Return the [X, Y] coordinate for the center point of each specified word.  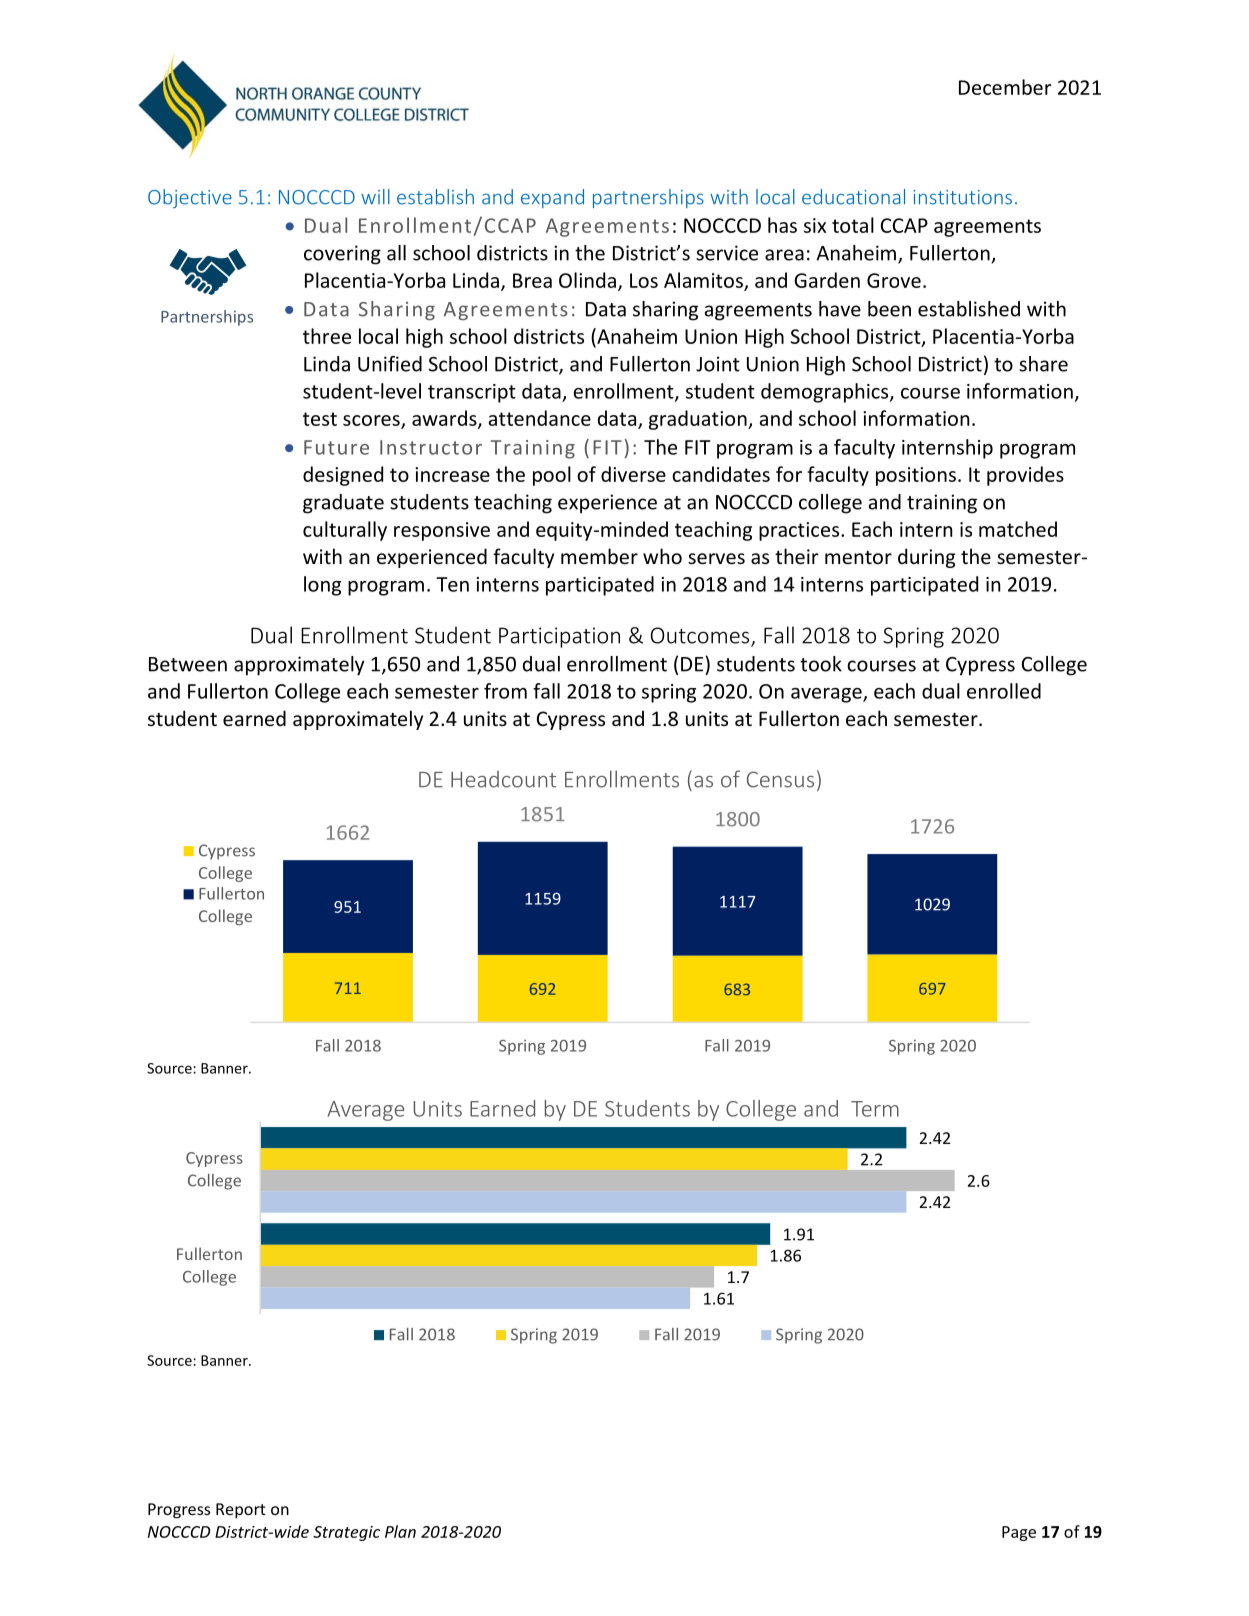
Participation [559, 637]
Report [241, 1511]
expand [552, 198]
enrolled [1004, 691]
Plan [400, 1531]
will [375, 196]
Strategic [346, 1533]
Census [780, 779]
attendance [540, 418]
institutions [962, 197]
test [320, 419]
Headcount [503, 779]
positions [916, 476]
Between [188, 664]
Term [875, 1109]
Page [1019, 1533]
